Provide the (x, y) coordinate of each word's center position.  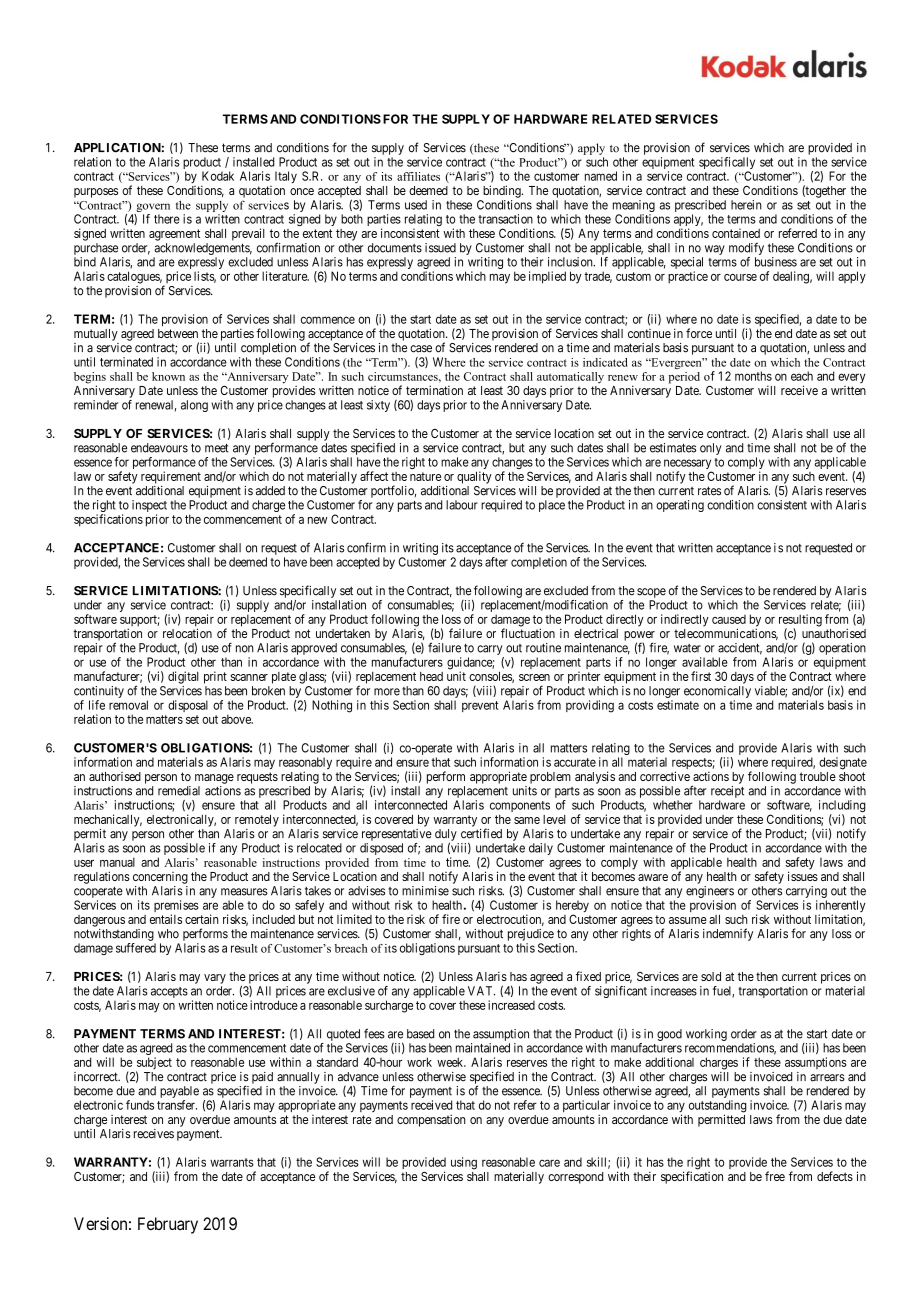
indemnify (728, 934)
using (464, 1163)
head (431, 676)
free (775, 1176)
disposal (188, 706)
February (168, 1225)
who (168, 934)
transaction (505, 219)
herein (746, 205)
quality (474, 477)
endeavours (159, 448)
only (711, 449)
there (167, 219)
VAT (481, 991)
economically (717, 692)
